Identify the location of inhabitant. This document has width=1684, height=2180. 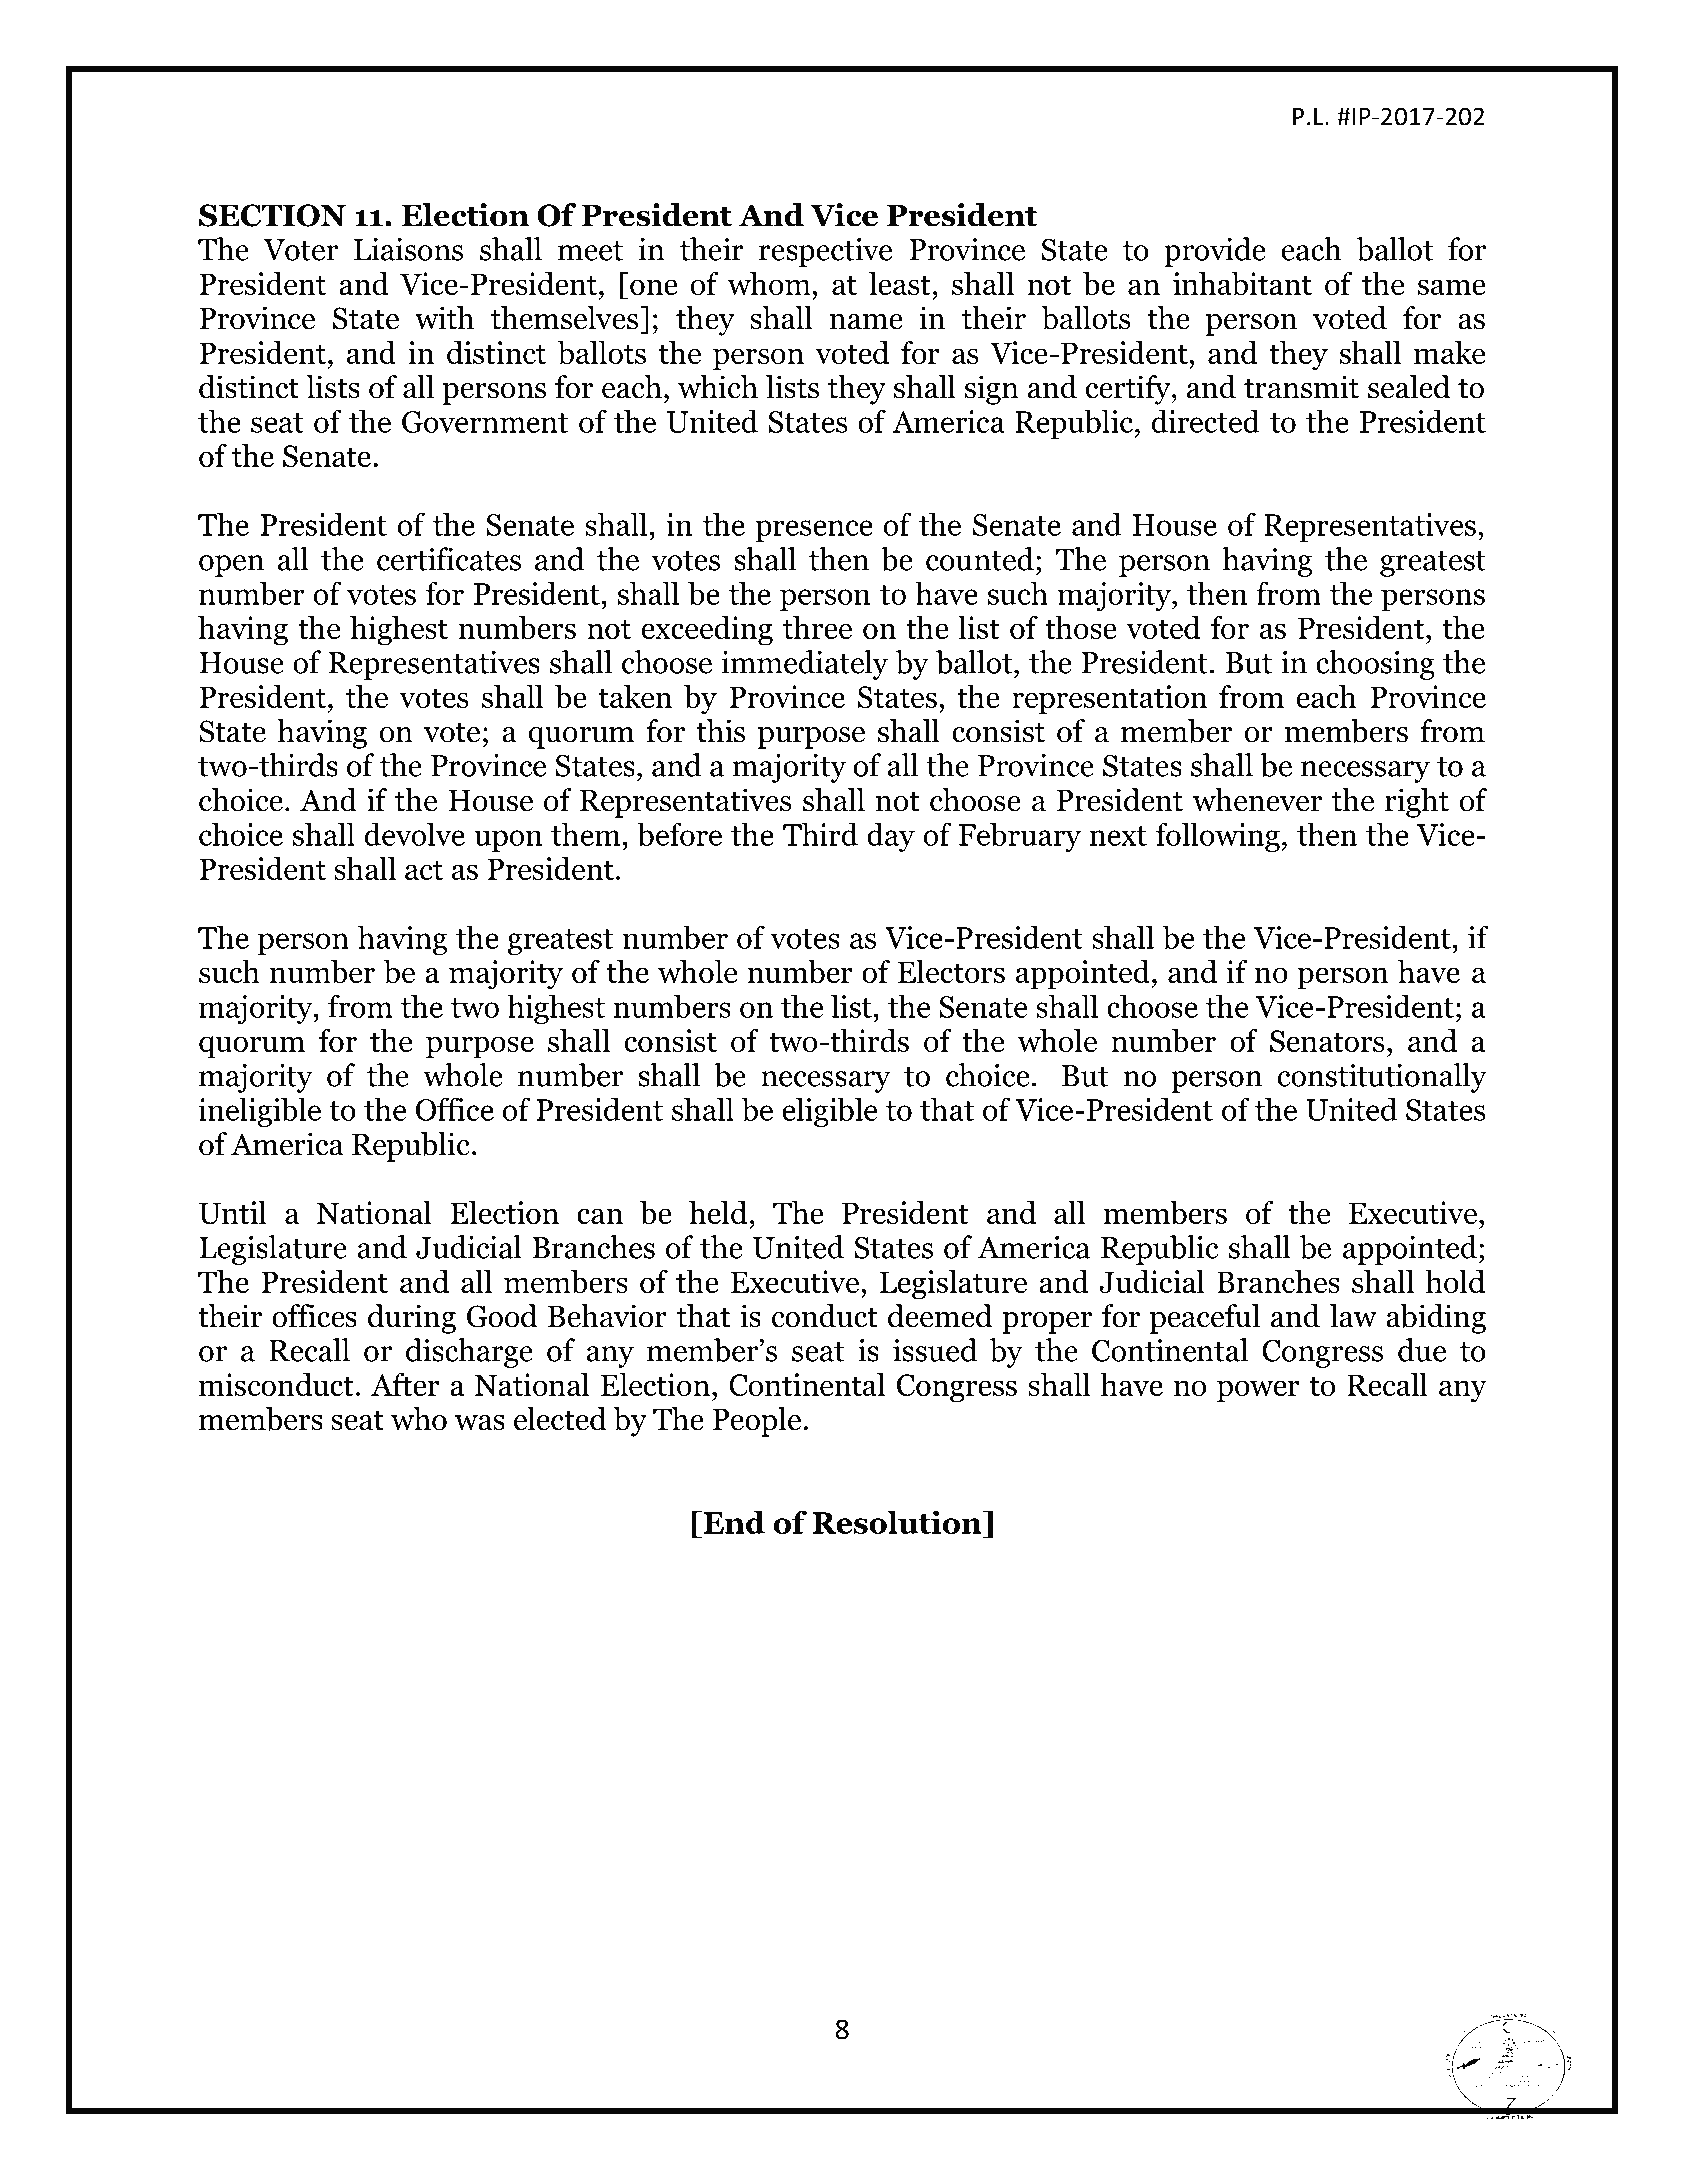
(1242, 284).
